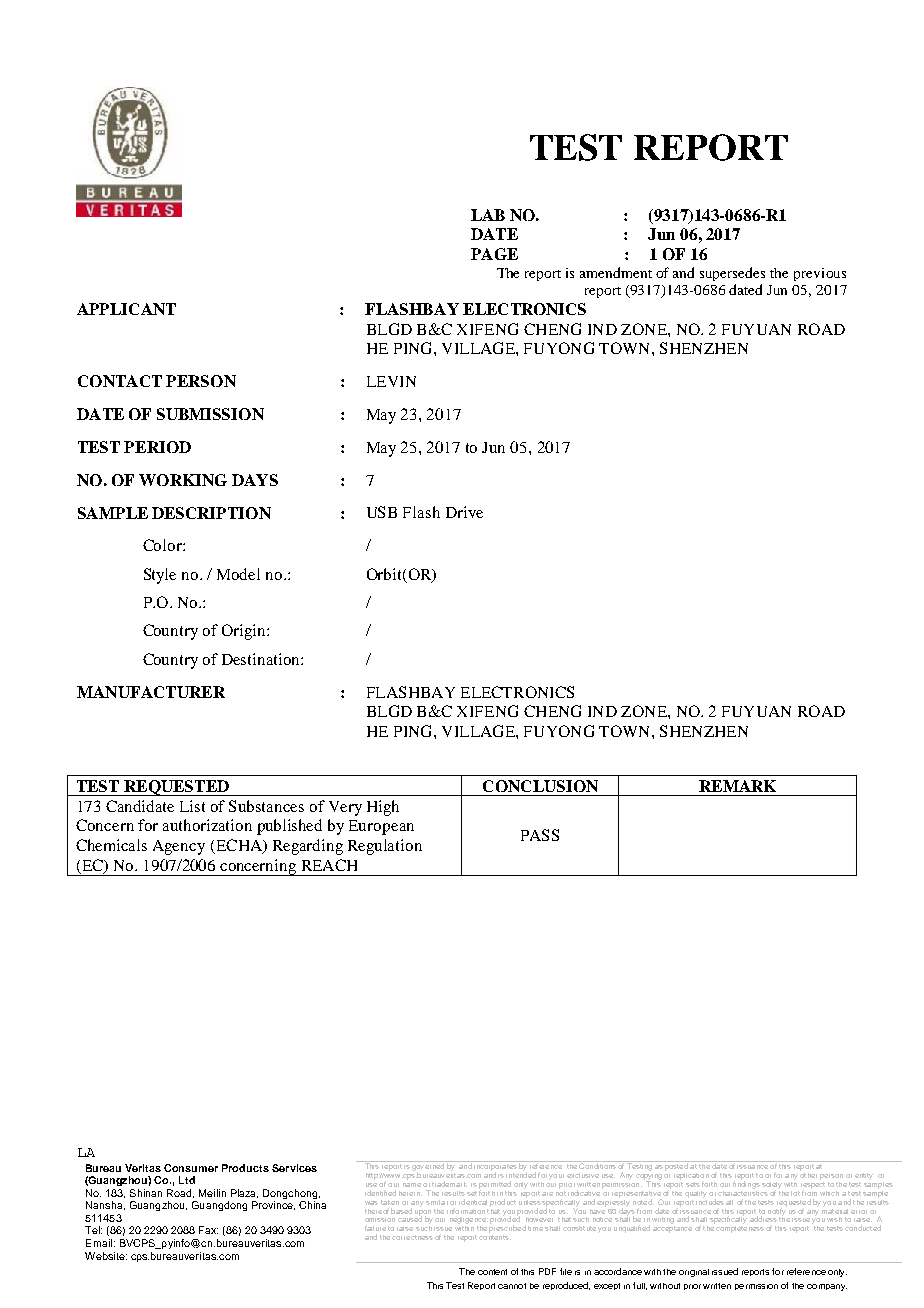 The image size is (924, 1308). I want to click on High, so click(383, 808).
